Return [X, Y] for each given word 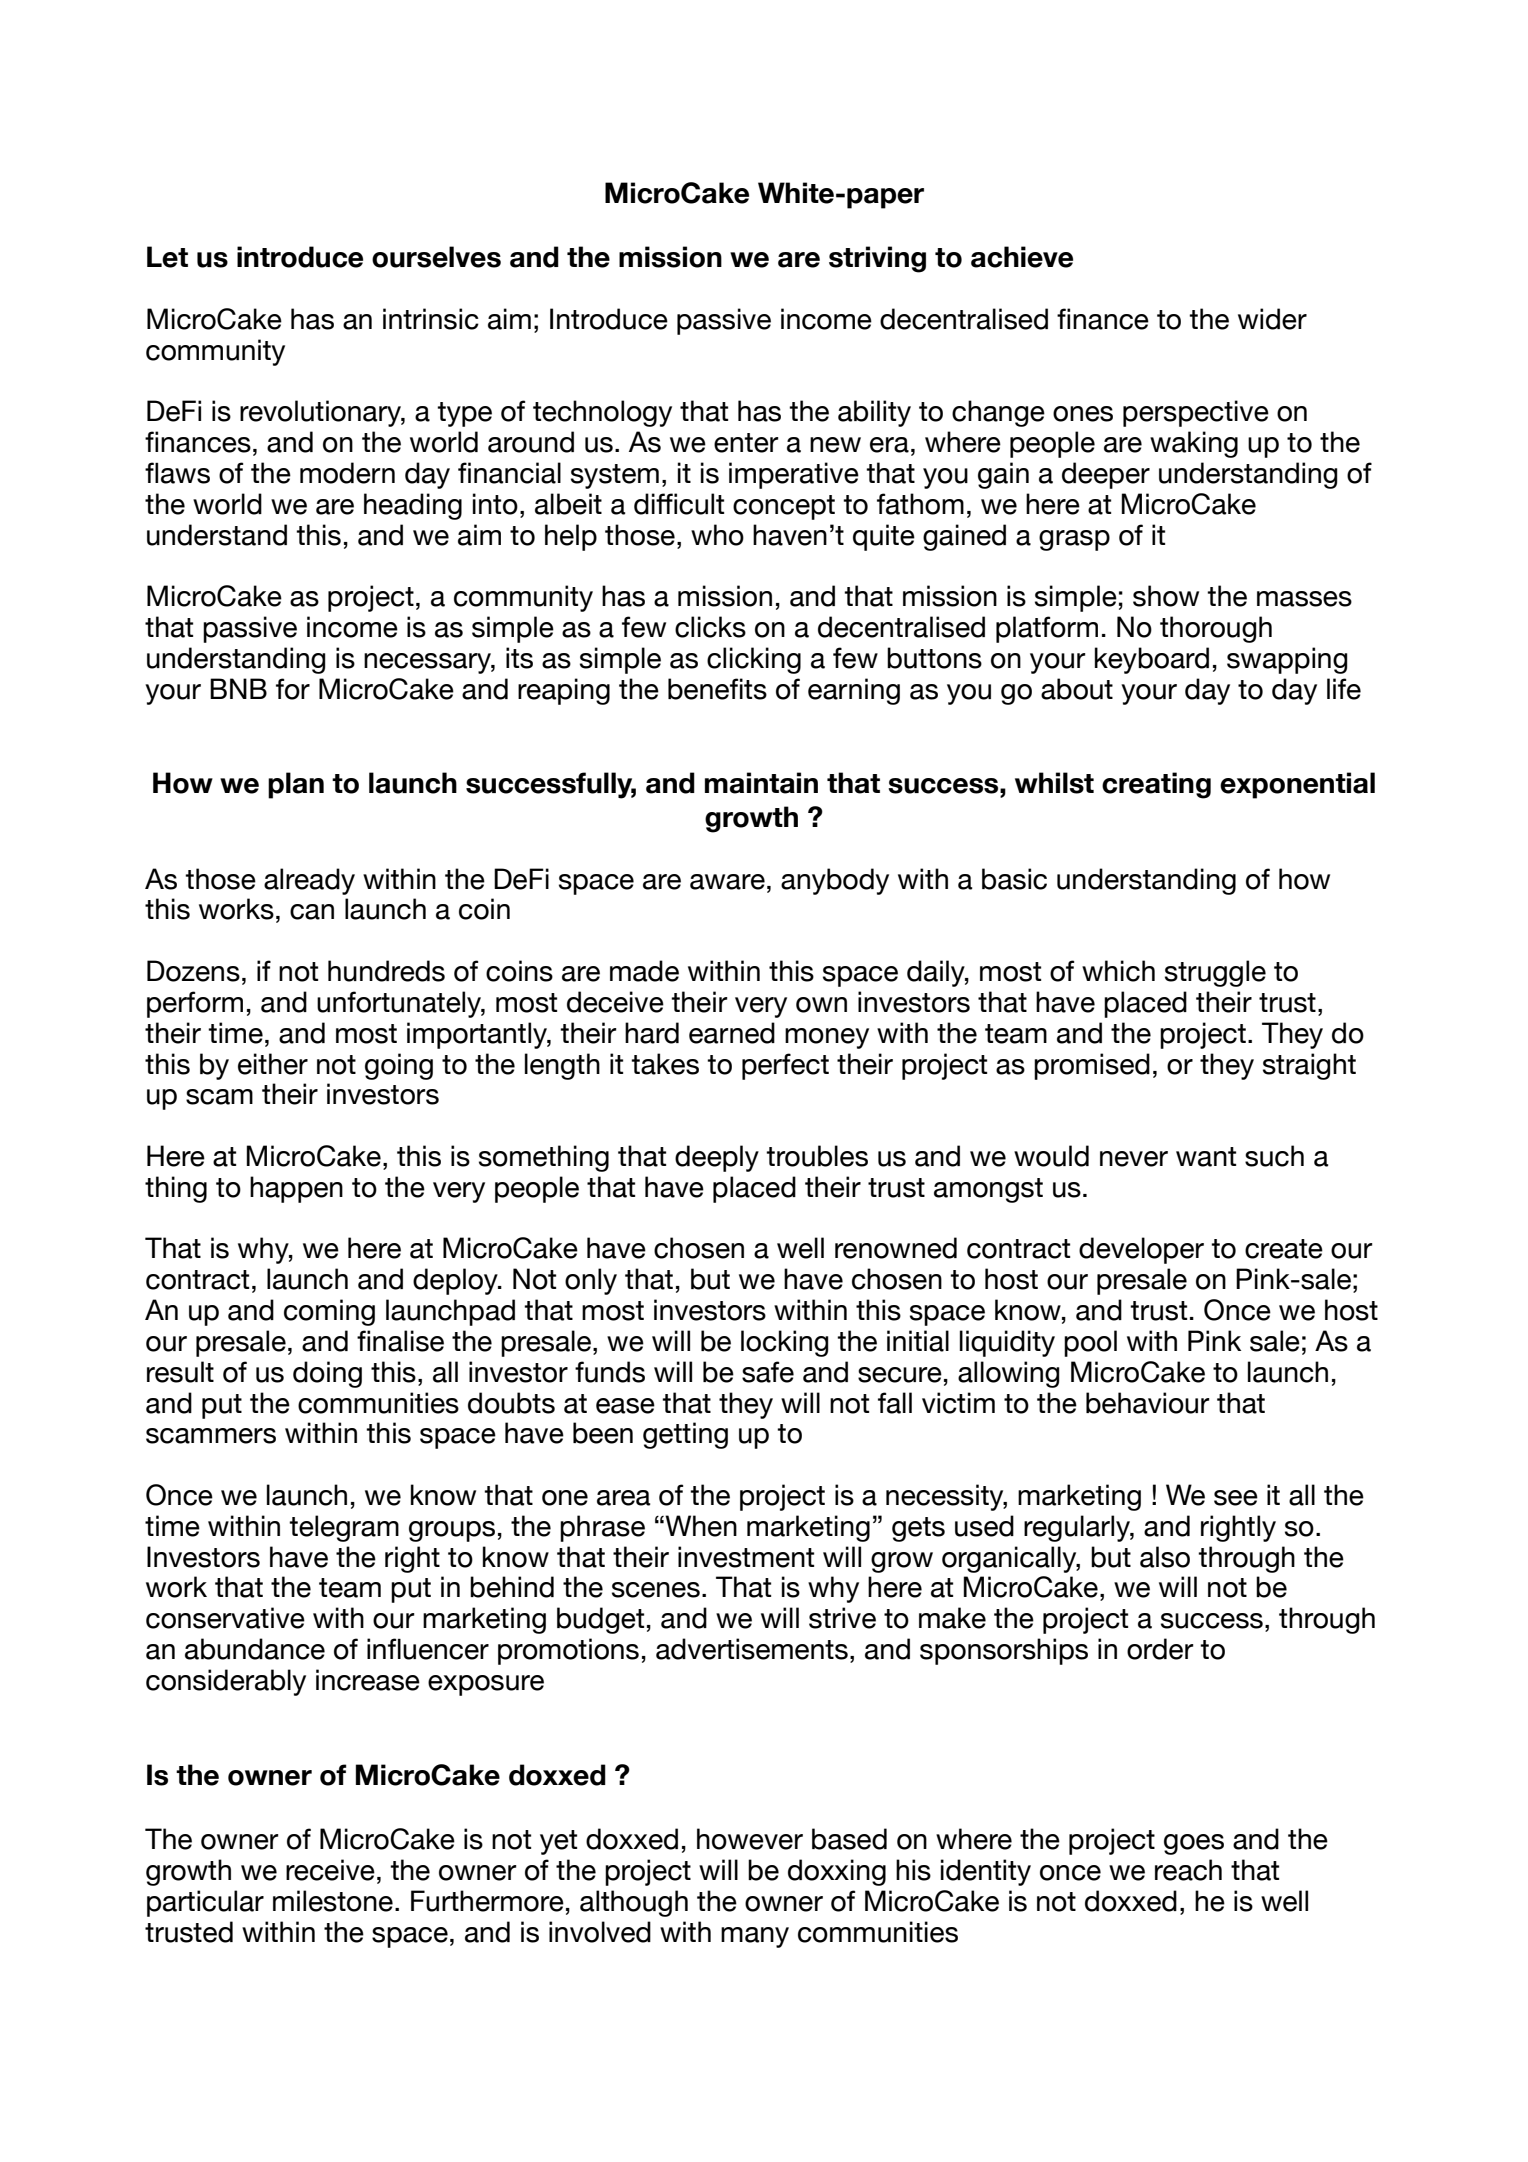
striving [877, 259]
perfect [785, 1066]
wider [1272, 319]
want [1206, 1157]
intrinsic [431, 319]
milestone [333, 1901]
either [273, 1064]
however [750, 1839]
